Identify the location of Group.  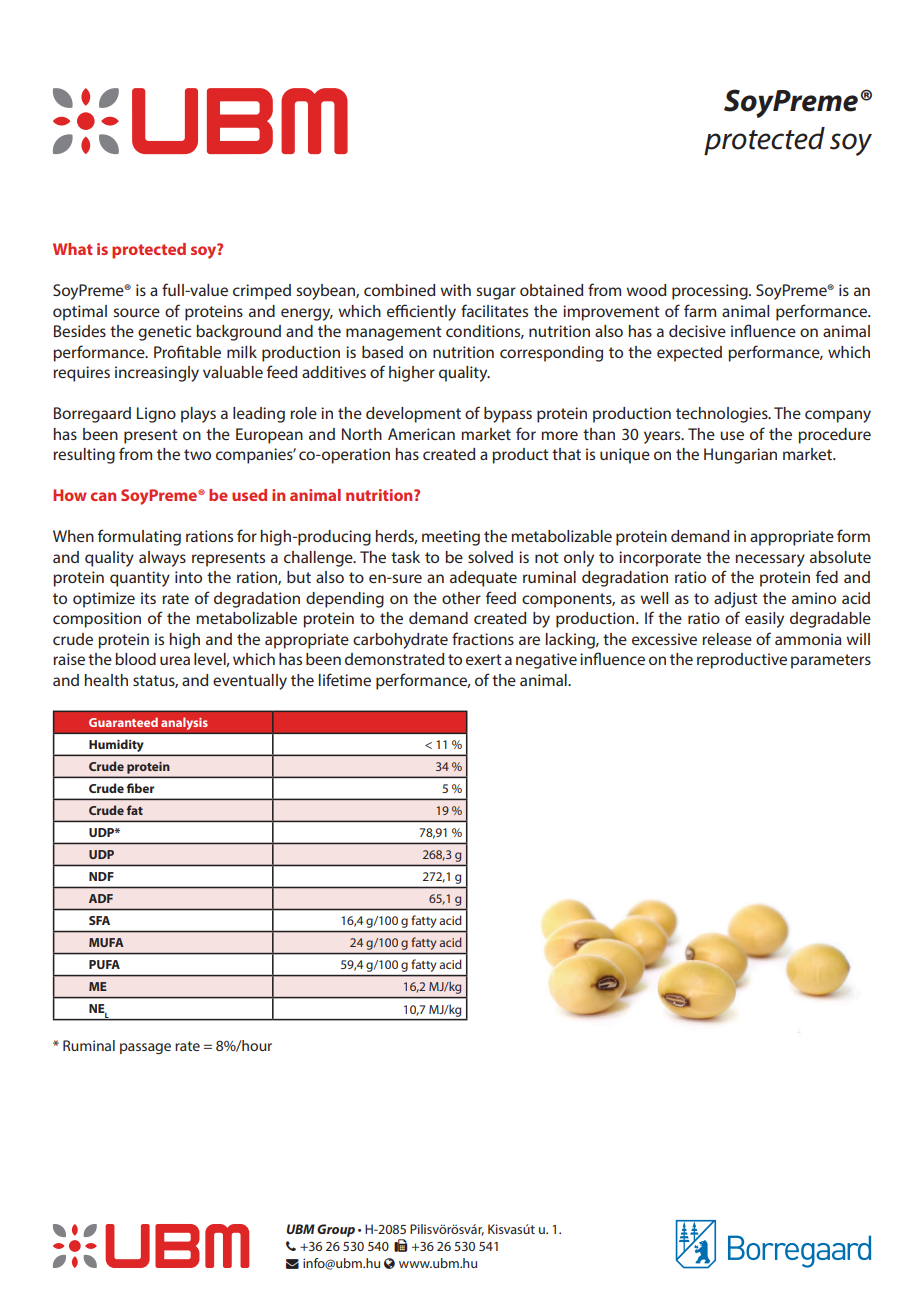
(336, 1230).
